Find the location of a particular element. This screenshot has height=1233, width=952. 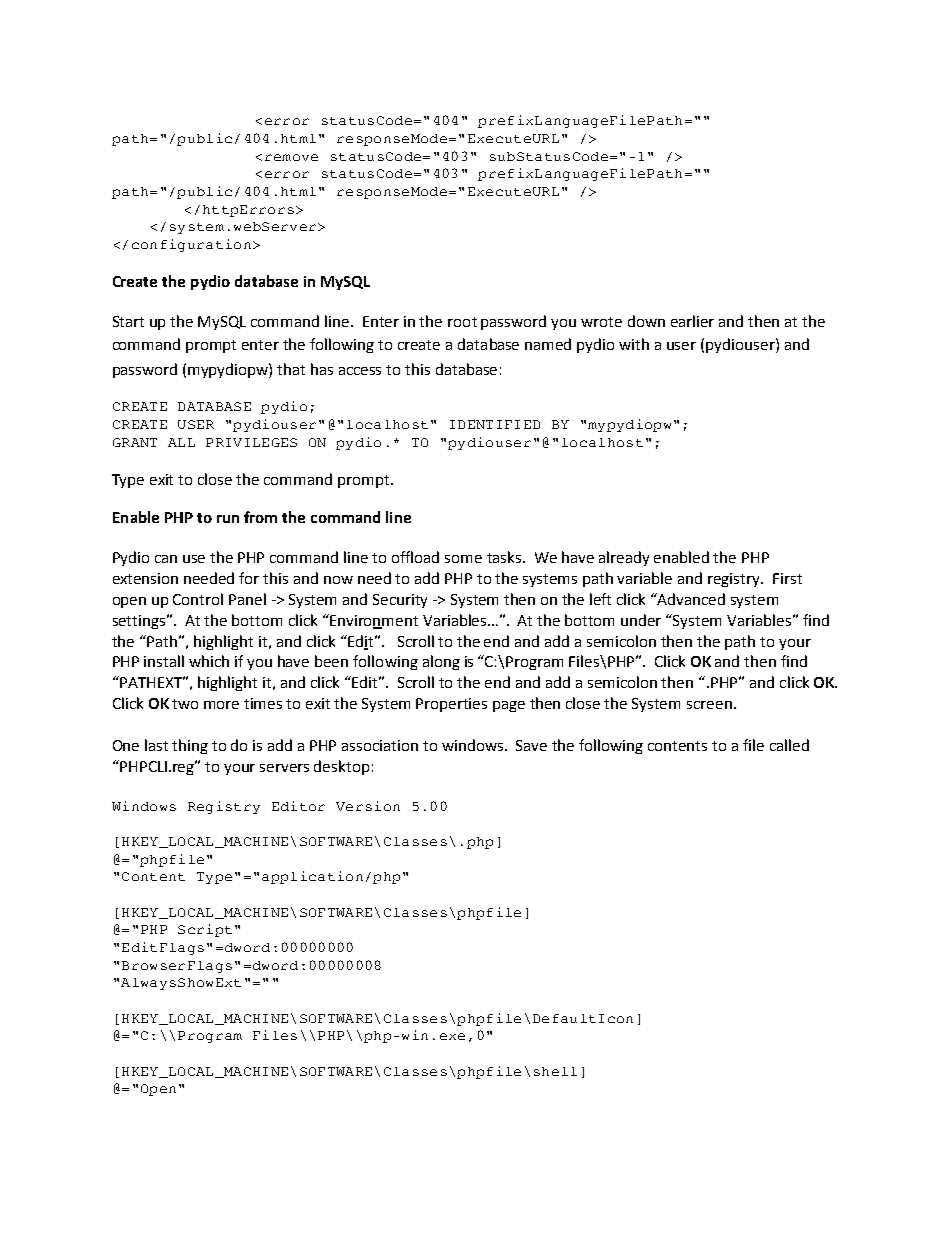

which is located at coordinates (209, 661).
